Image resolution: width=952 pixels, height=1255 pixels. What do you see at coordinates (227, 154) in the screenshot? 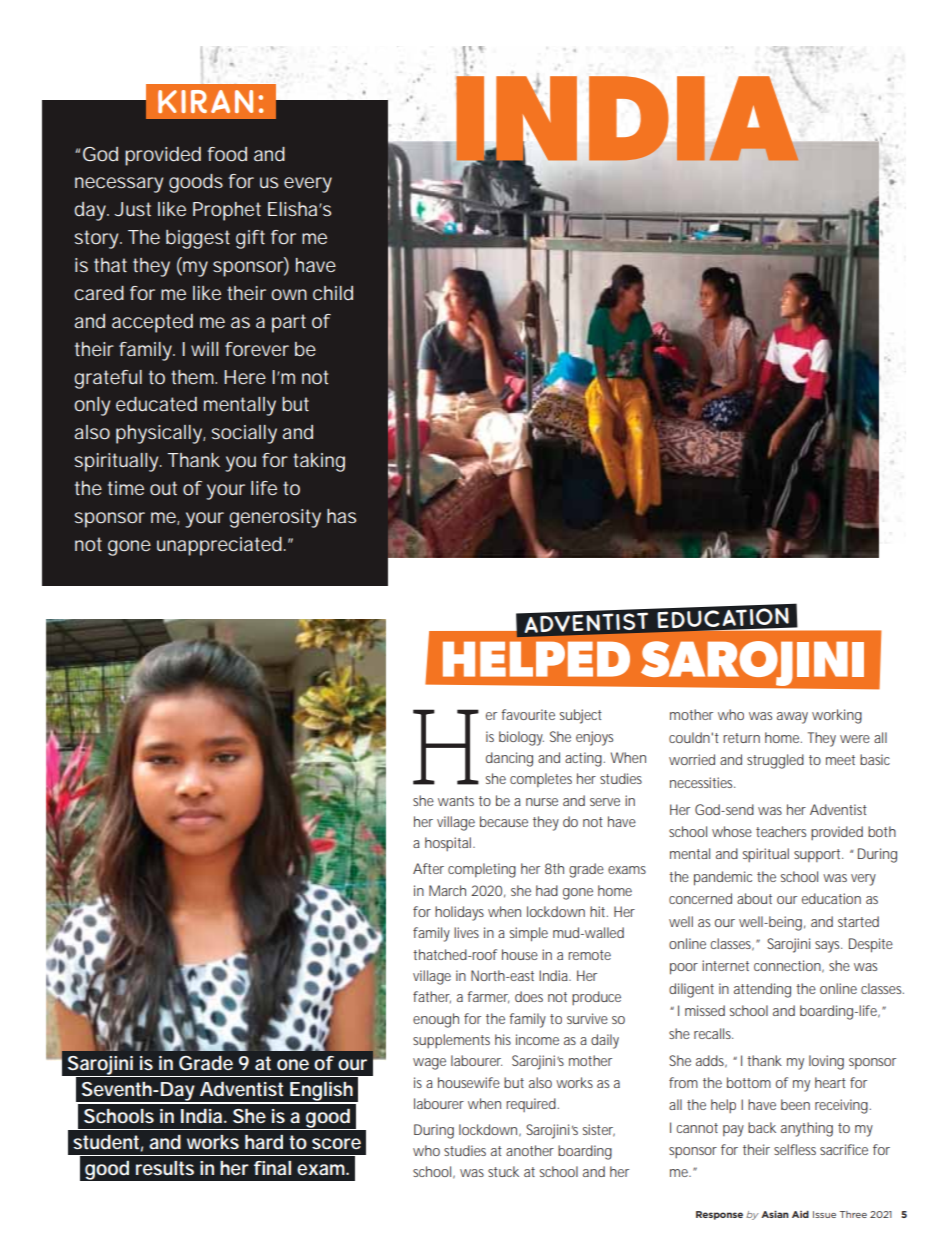
I see `food` at bounding box center [227, 154].
